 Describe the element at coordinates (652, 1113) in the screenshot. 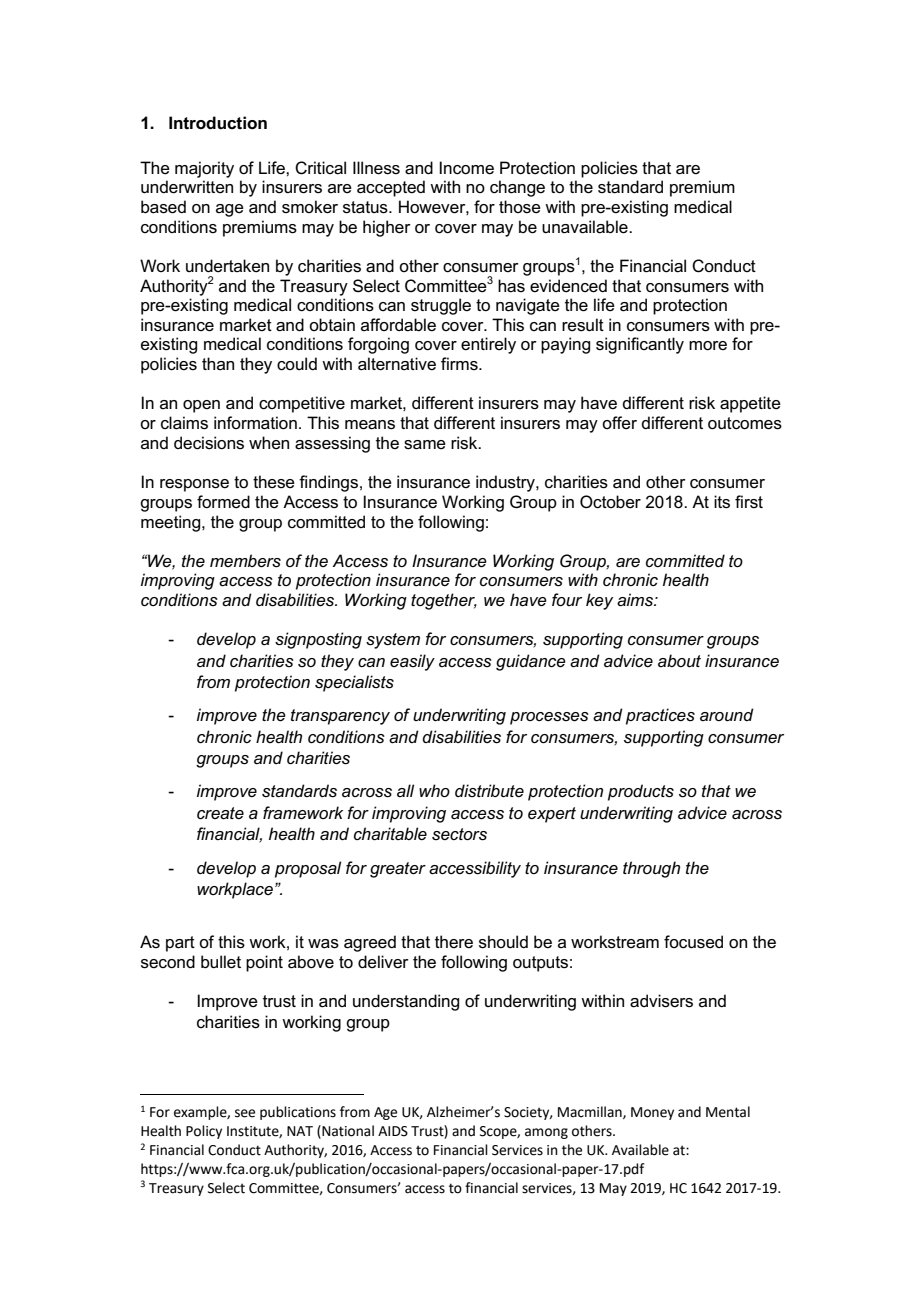

I see `Money` at that location.
